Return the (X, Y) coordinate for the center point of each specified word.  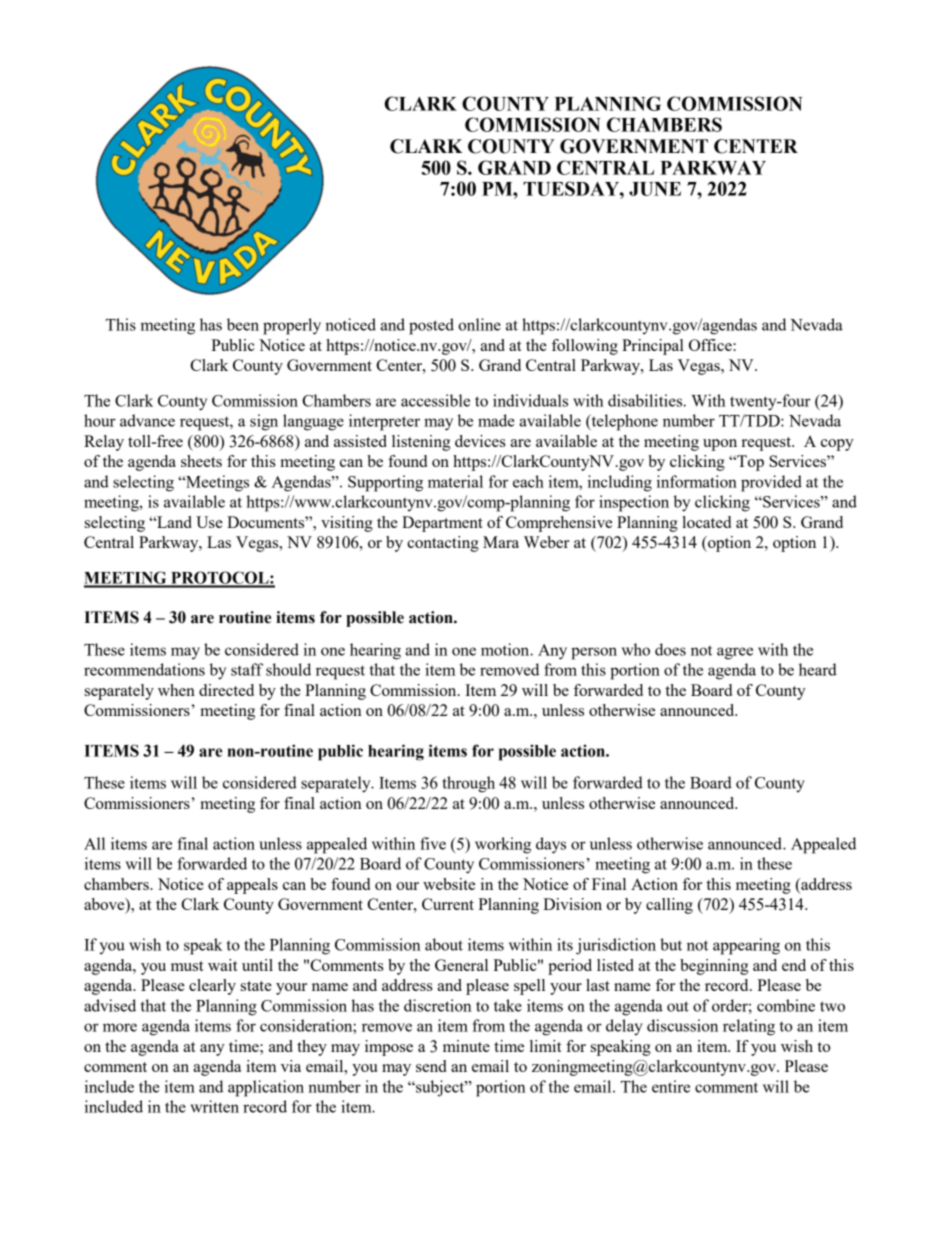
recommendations (144, 669)
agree (735, 653)
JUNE (655, 189)
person (594, 653)
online (479, 324)
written (214, 1106)
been (243, 324)
